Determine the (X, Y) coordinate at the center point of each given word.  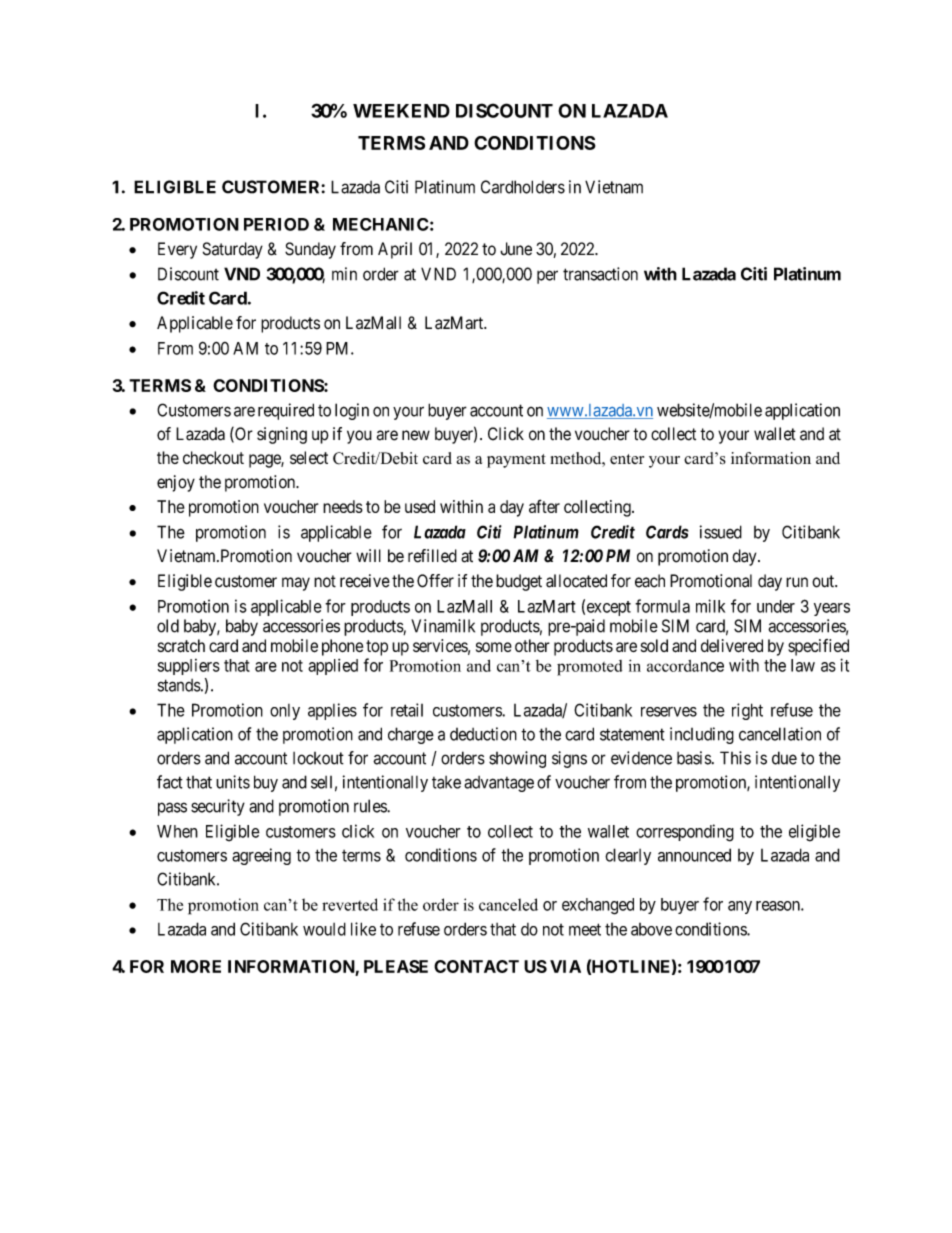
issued (721, 532)
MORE (196, 966)
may (296, 584)
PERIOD (276, 224)
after (544, 506)
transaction (600, 274)
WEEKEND (401, 111)
